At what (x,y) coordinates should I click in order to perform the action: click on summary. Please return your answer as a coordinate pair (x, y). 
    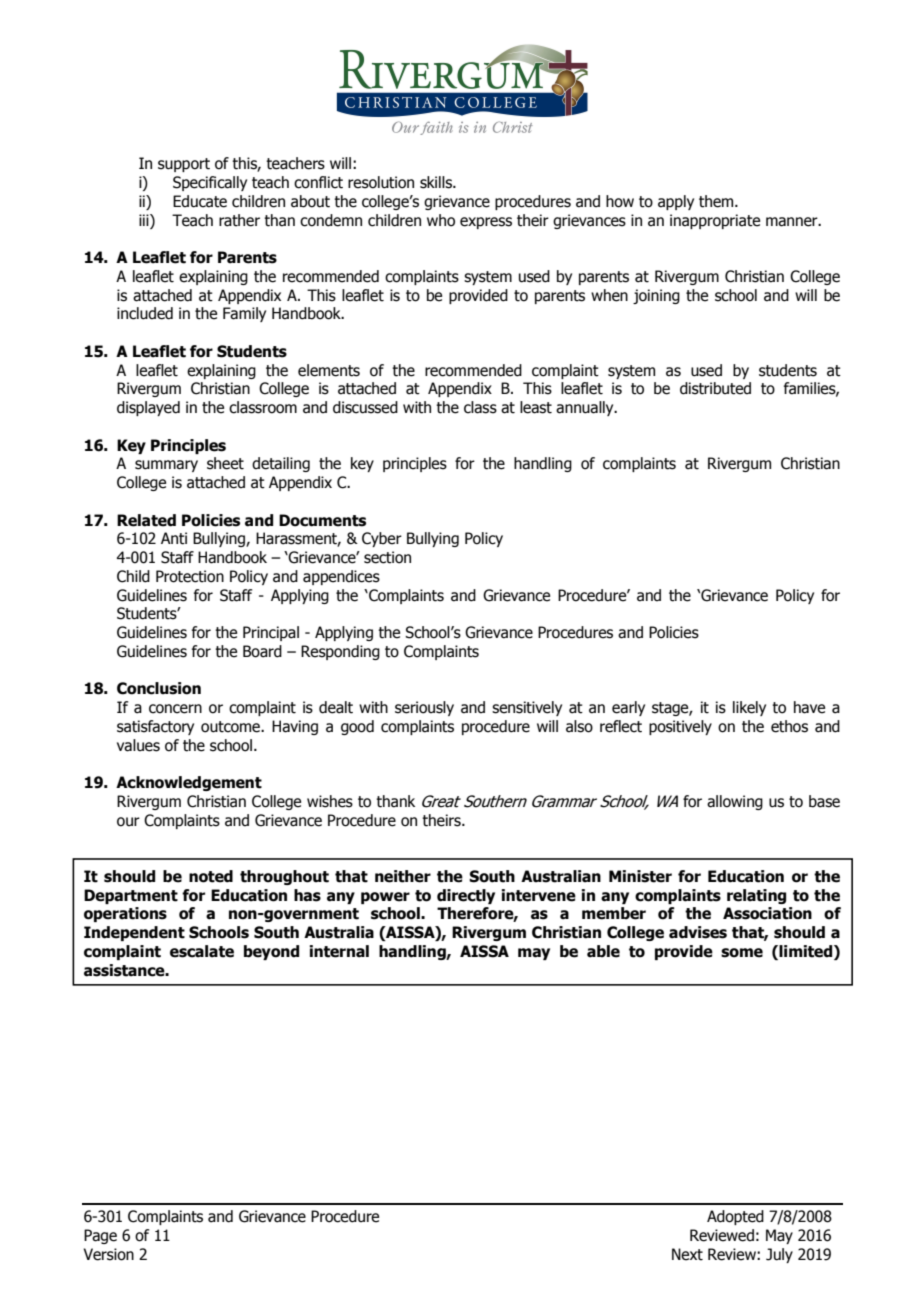
    Looking at the image, I should click on (166, 466).
